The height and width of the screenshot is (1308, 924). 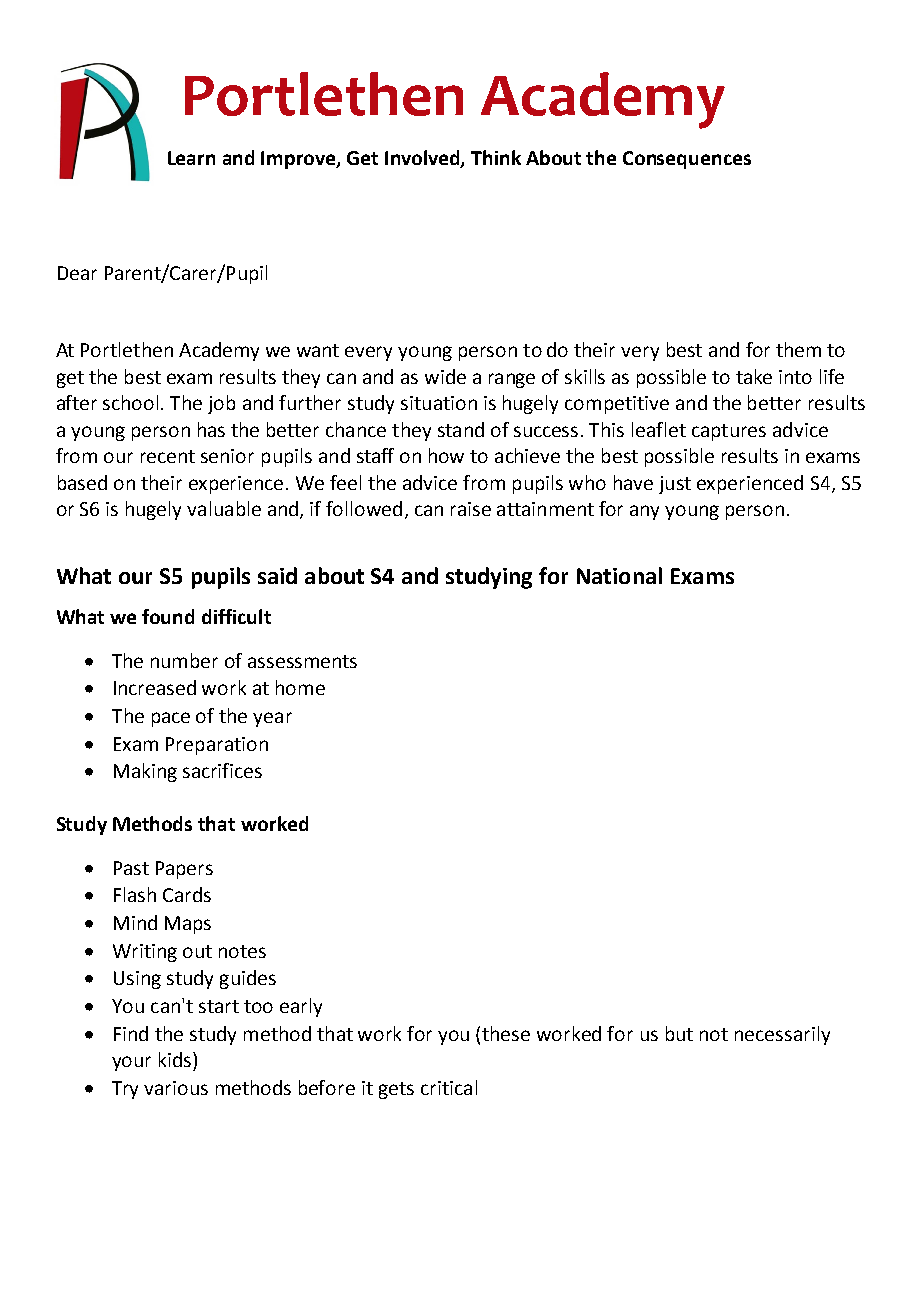 I want to click on how, so click(x=446, y=455).
